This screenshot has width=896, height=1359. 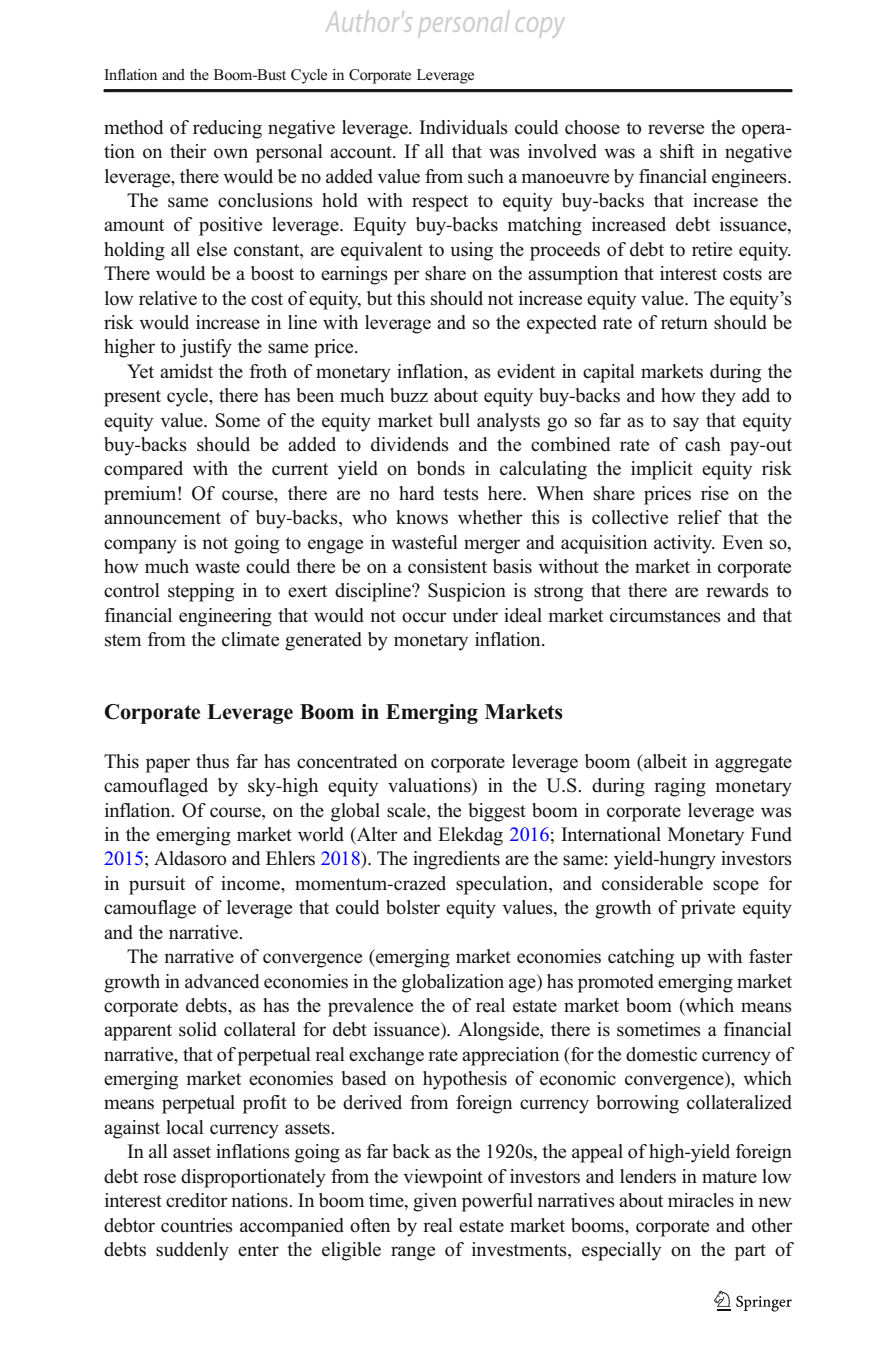 What do you see at coordinates (225, 617) in the screenshot?
I see `engineering` at bounding box center [225, 617].
